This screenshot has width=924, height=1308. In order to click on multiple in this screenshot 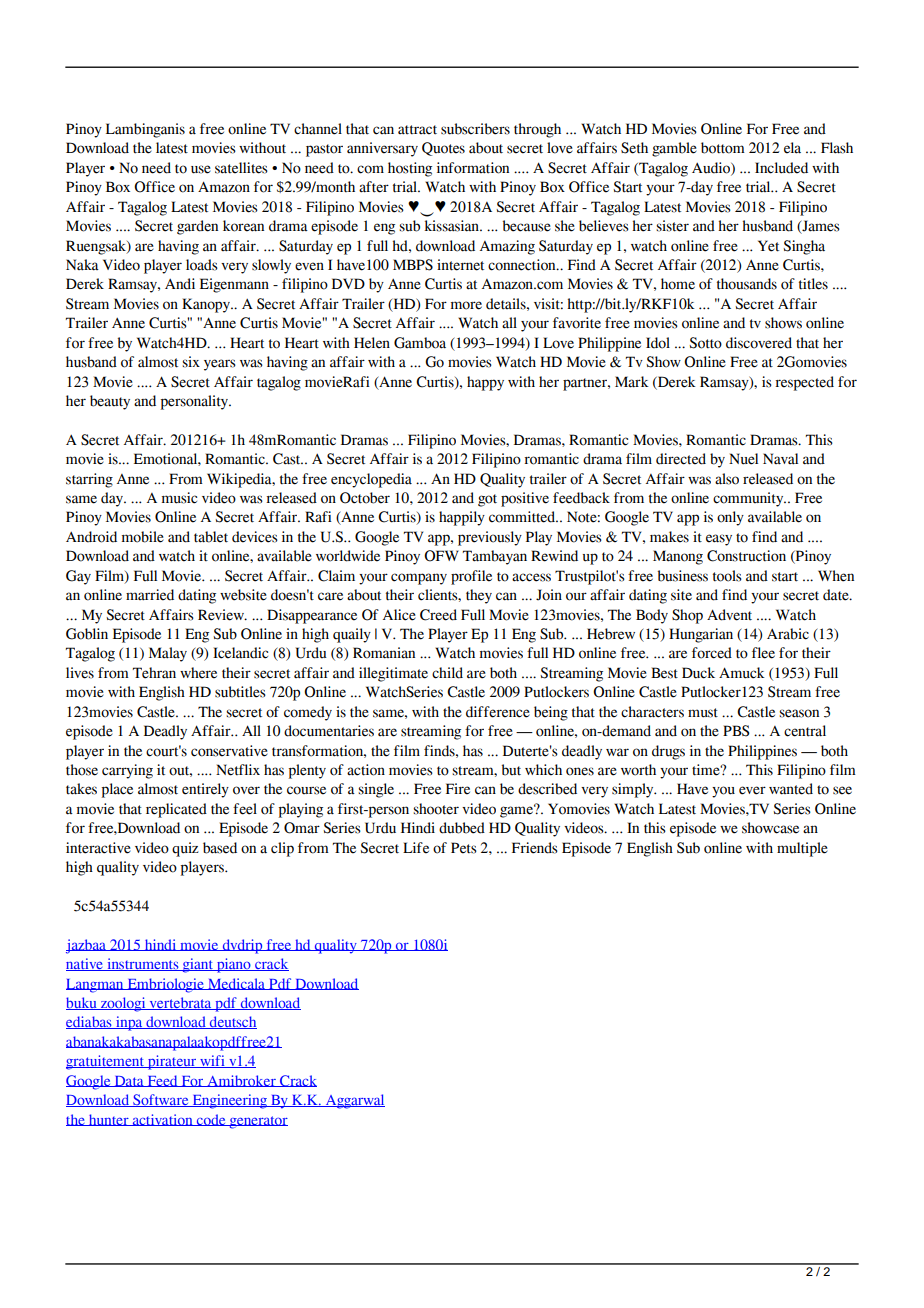, I will do `click(802, 849)`.
